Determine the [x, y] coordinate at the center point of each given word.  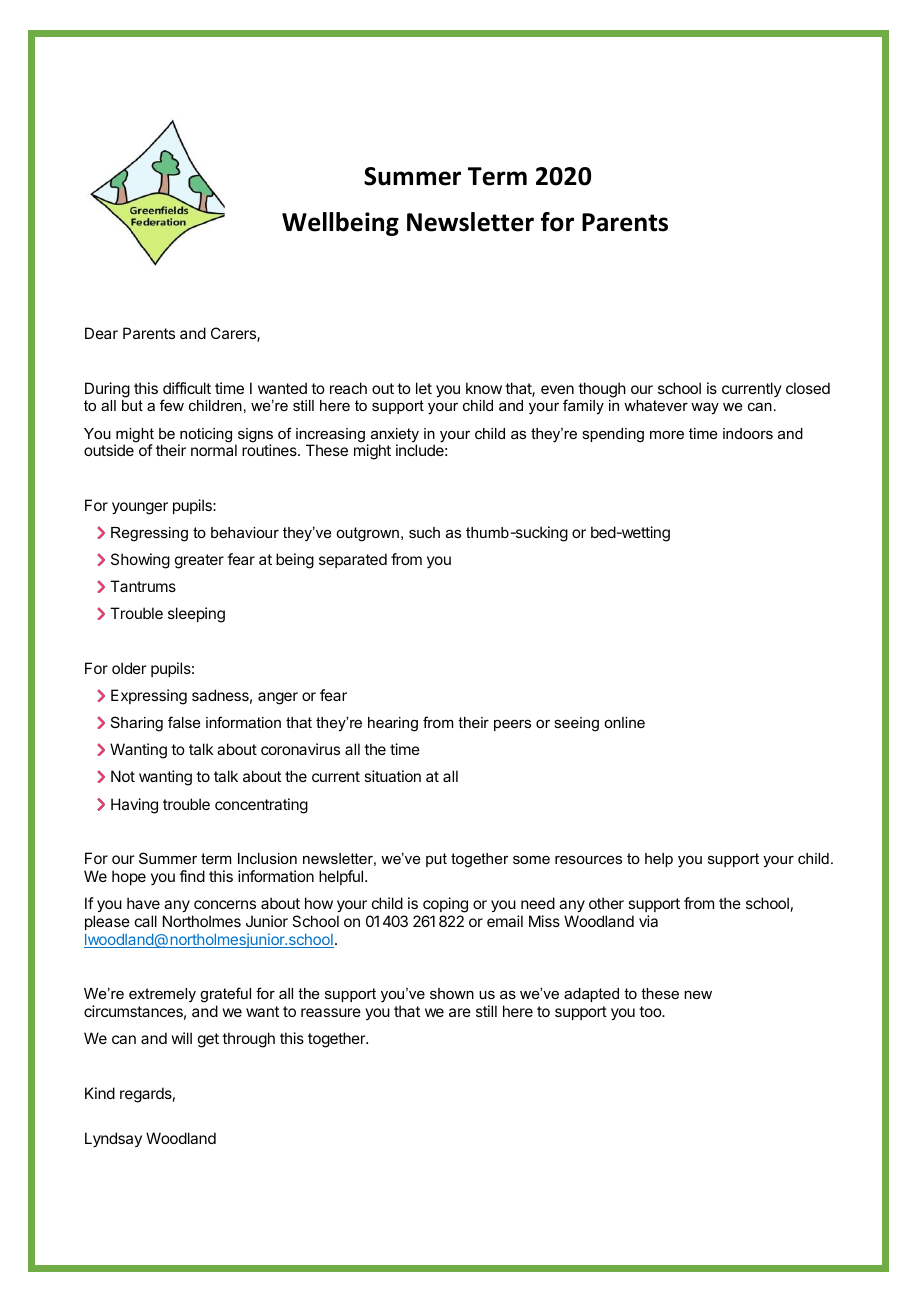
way [705, 408]
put [436, 860]
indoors [748, 433]
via [648, 921]
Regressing [149, 534]
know [484, 388]
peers [512, 725]
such [424, 532]
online [624, 722]
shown [452, 993]
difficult [187, 388]
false [184, 722]
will [182, 1038]
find [192, 876]
